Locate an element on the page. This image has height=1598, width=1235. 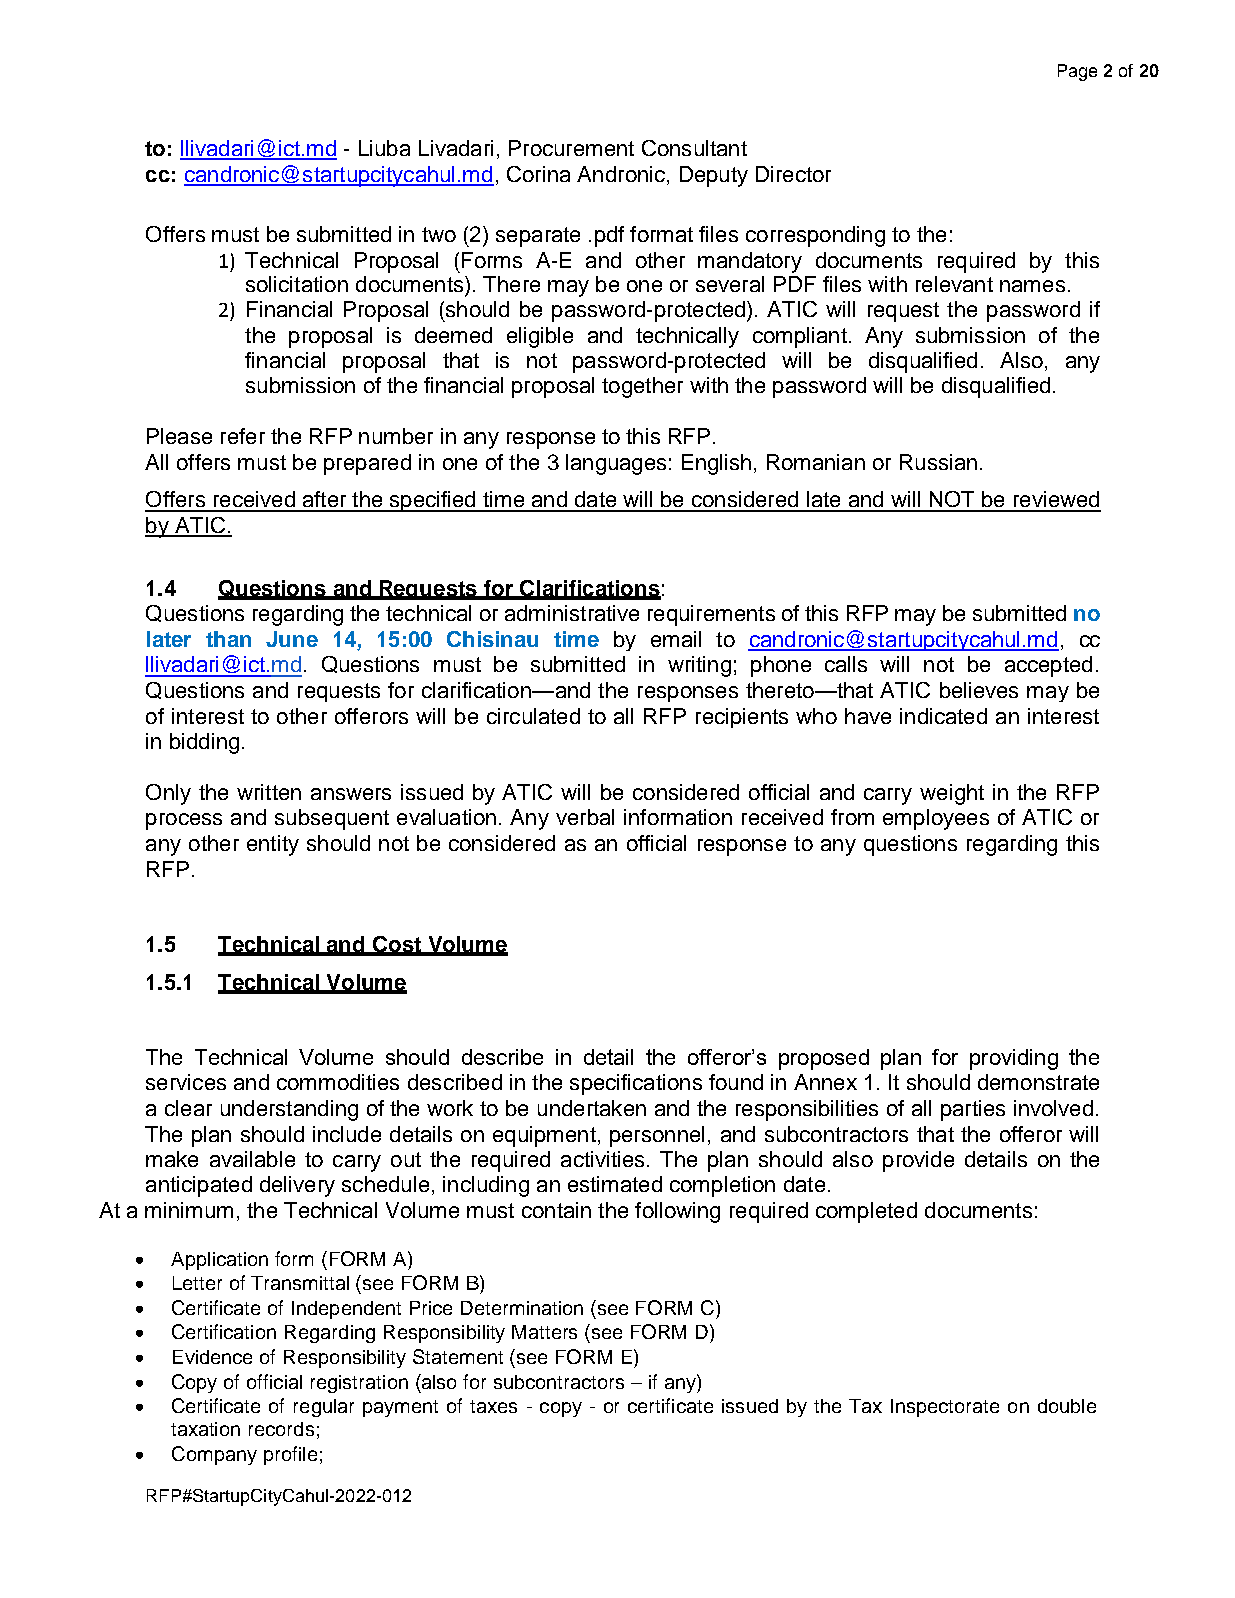
Page is located at coordinates (1077, 72).
